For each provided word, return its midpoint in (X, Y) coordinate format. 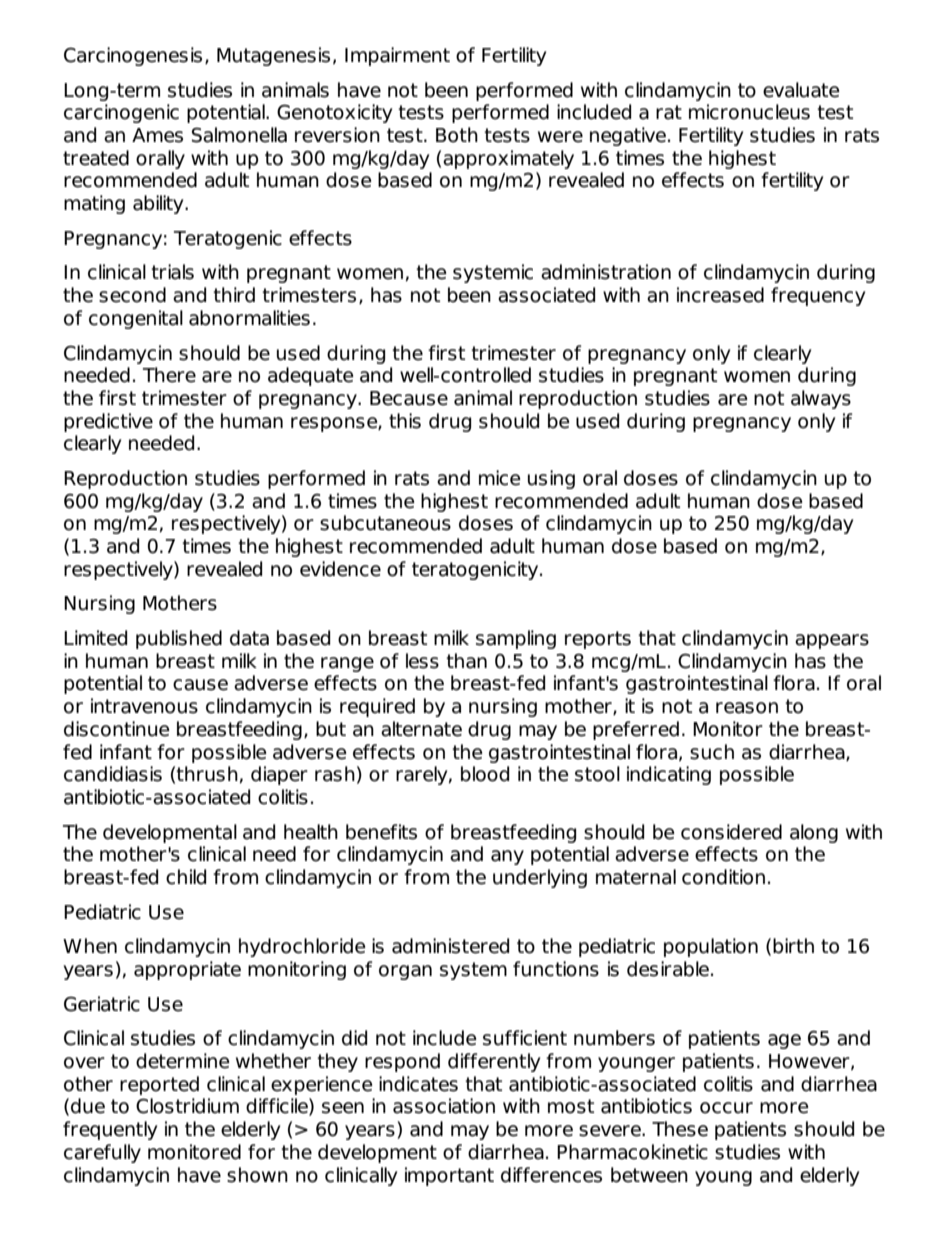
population (711, 947)
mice (500, 478)
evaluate (801, 90)
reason (747, 708)
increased (720, 295)
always (821, 399)
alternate (421, 729)
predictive (108, 422)
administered (450, 946)
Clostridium (187, 1106)
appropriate (187, 970)
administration (606, 272)
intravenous (144, 706)
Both (457, 135)
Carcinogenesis (133, 56)
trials (172, 272)
